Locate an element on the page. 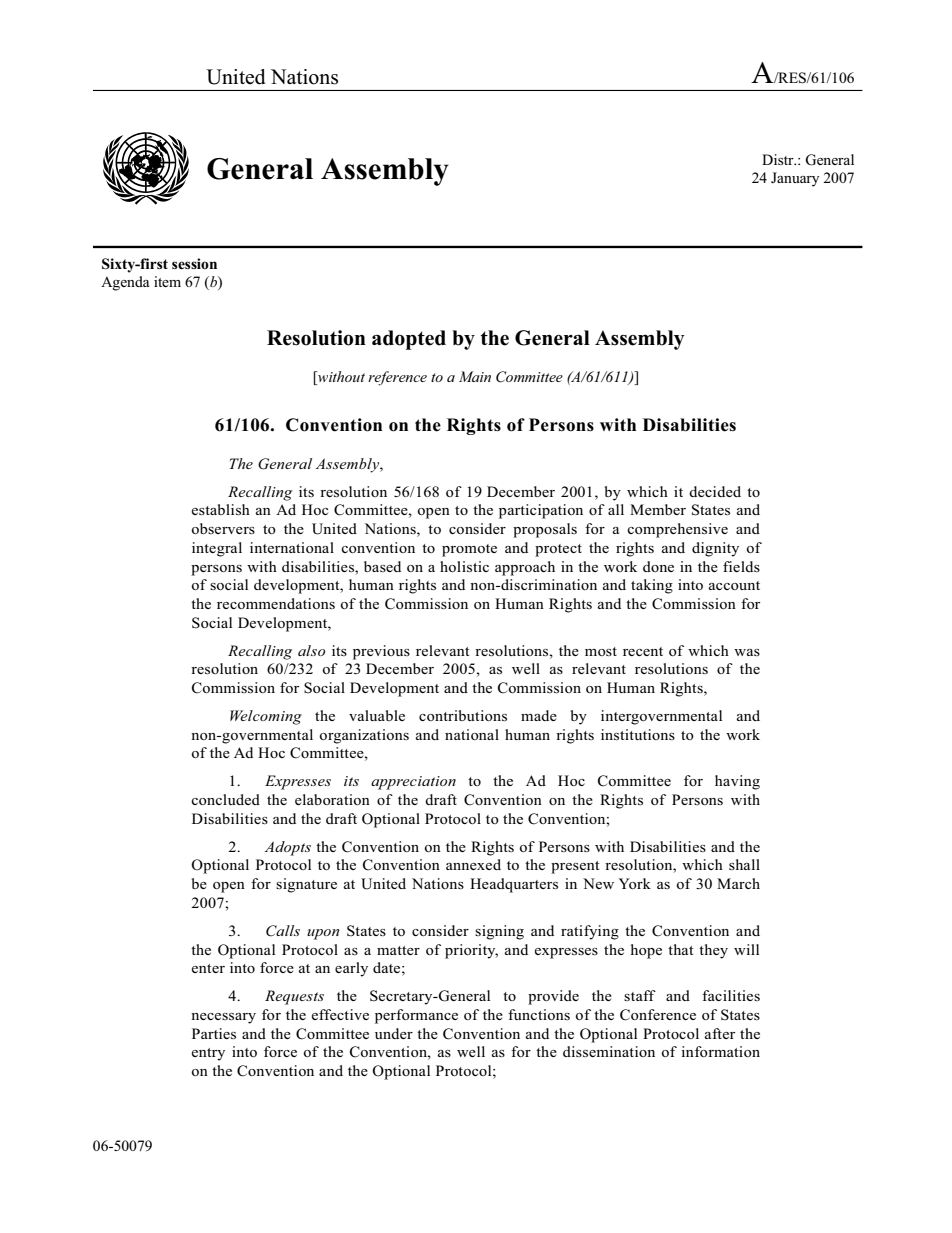 Image resolution: width=952 pixels, height=1233 pixels. holistic is located at coordinates (464, 566).
